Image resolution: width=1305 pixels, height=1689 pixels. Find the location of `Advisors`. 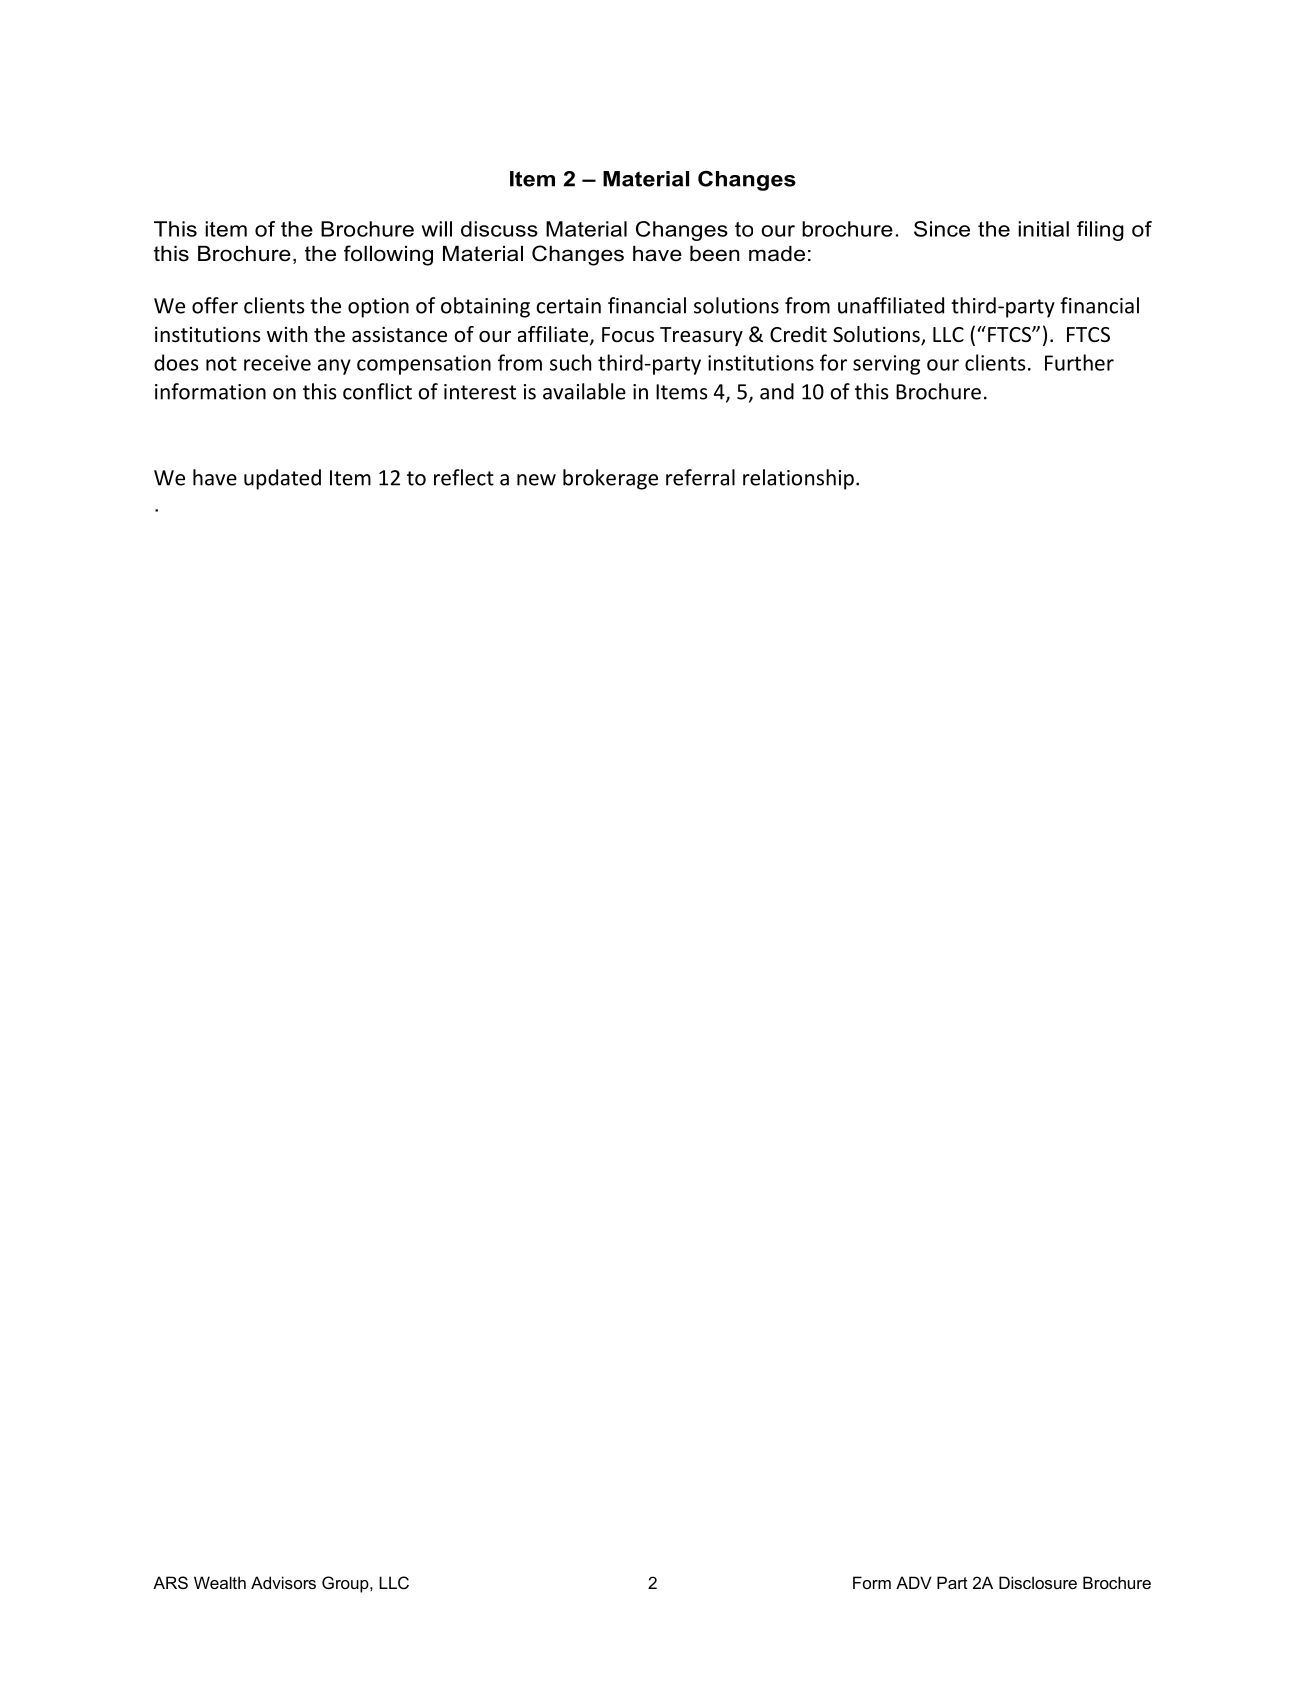

Advisors is located at coordinates (283, 1582).
